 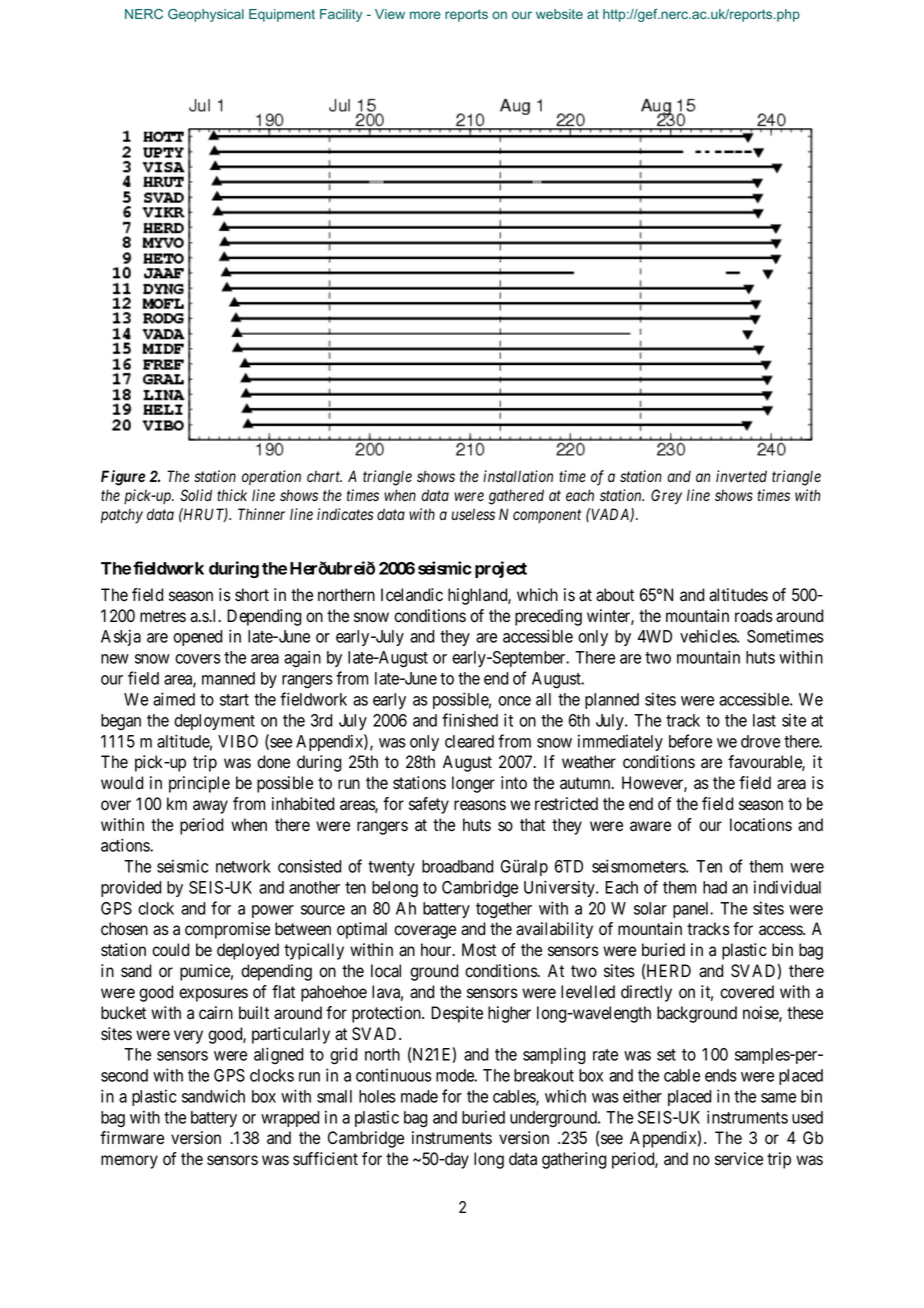 I want to click on had, so click(x=715, y=887).
